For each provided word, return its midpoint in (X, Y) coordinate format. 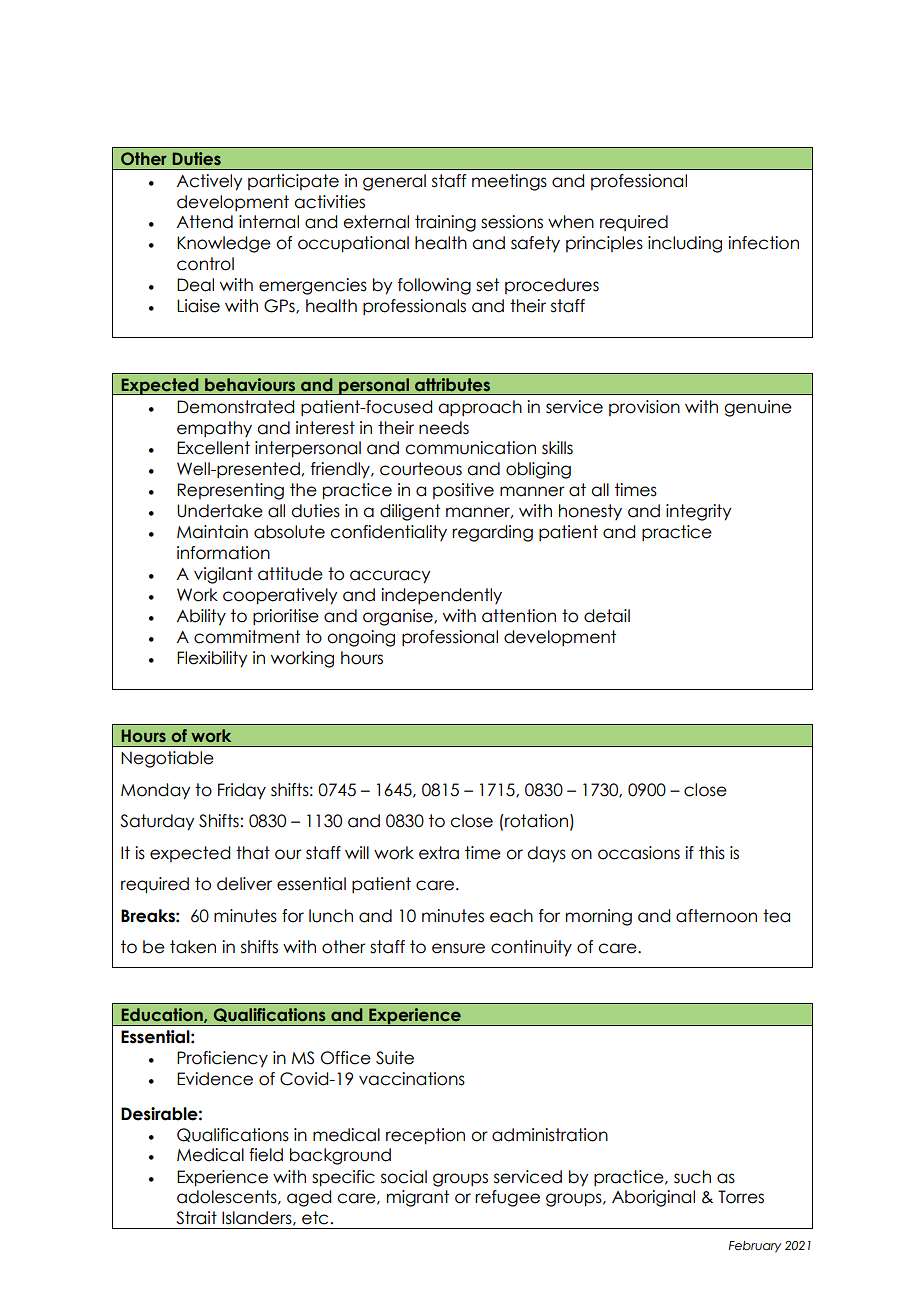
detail (607, 616)
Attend (205, 222)
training (445, 223)
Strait (196, 1218)
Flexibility (212, 659)
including (685, 244)
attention (519, 616)
